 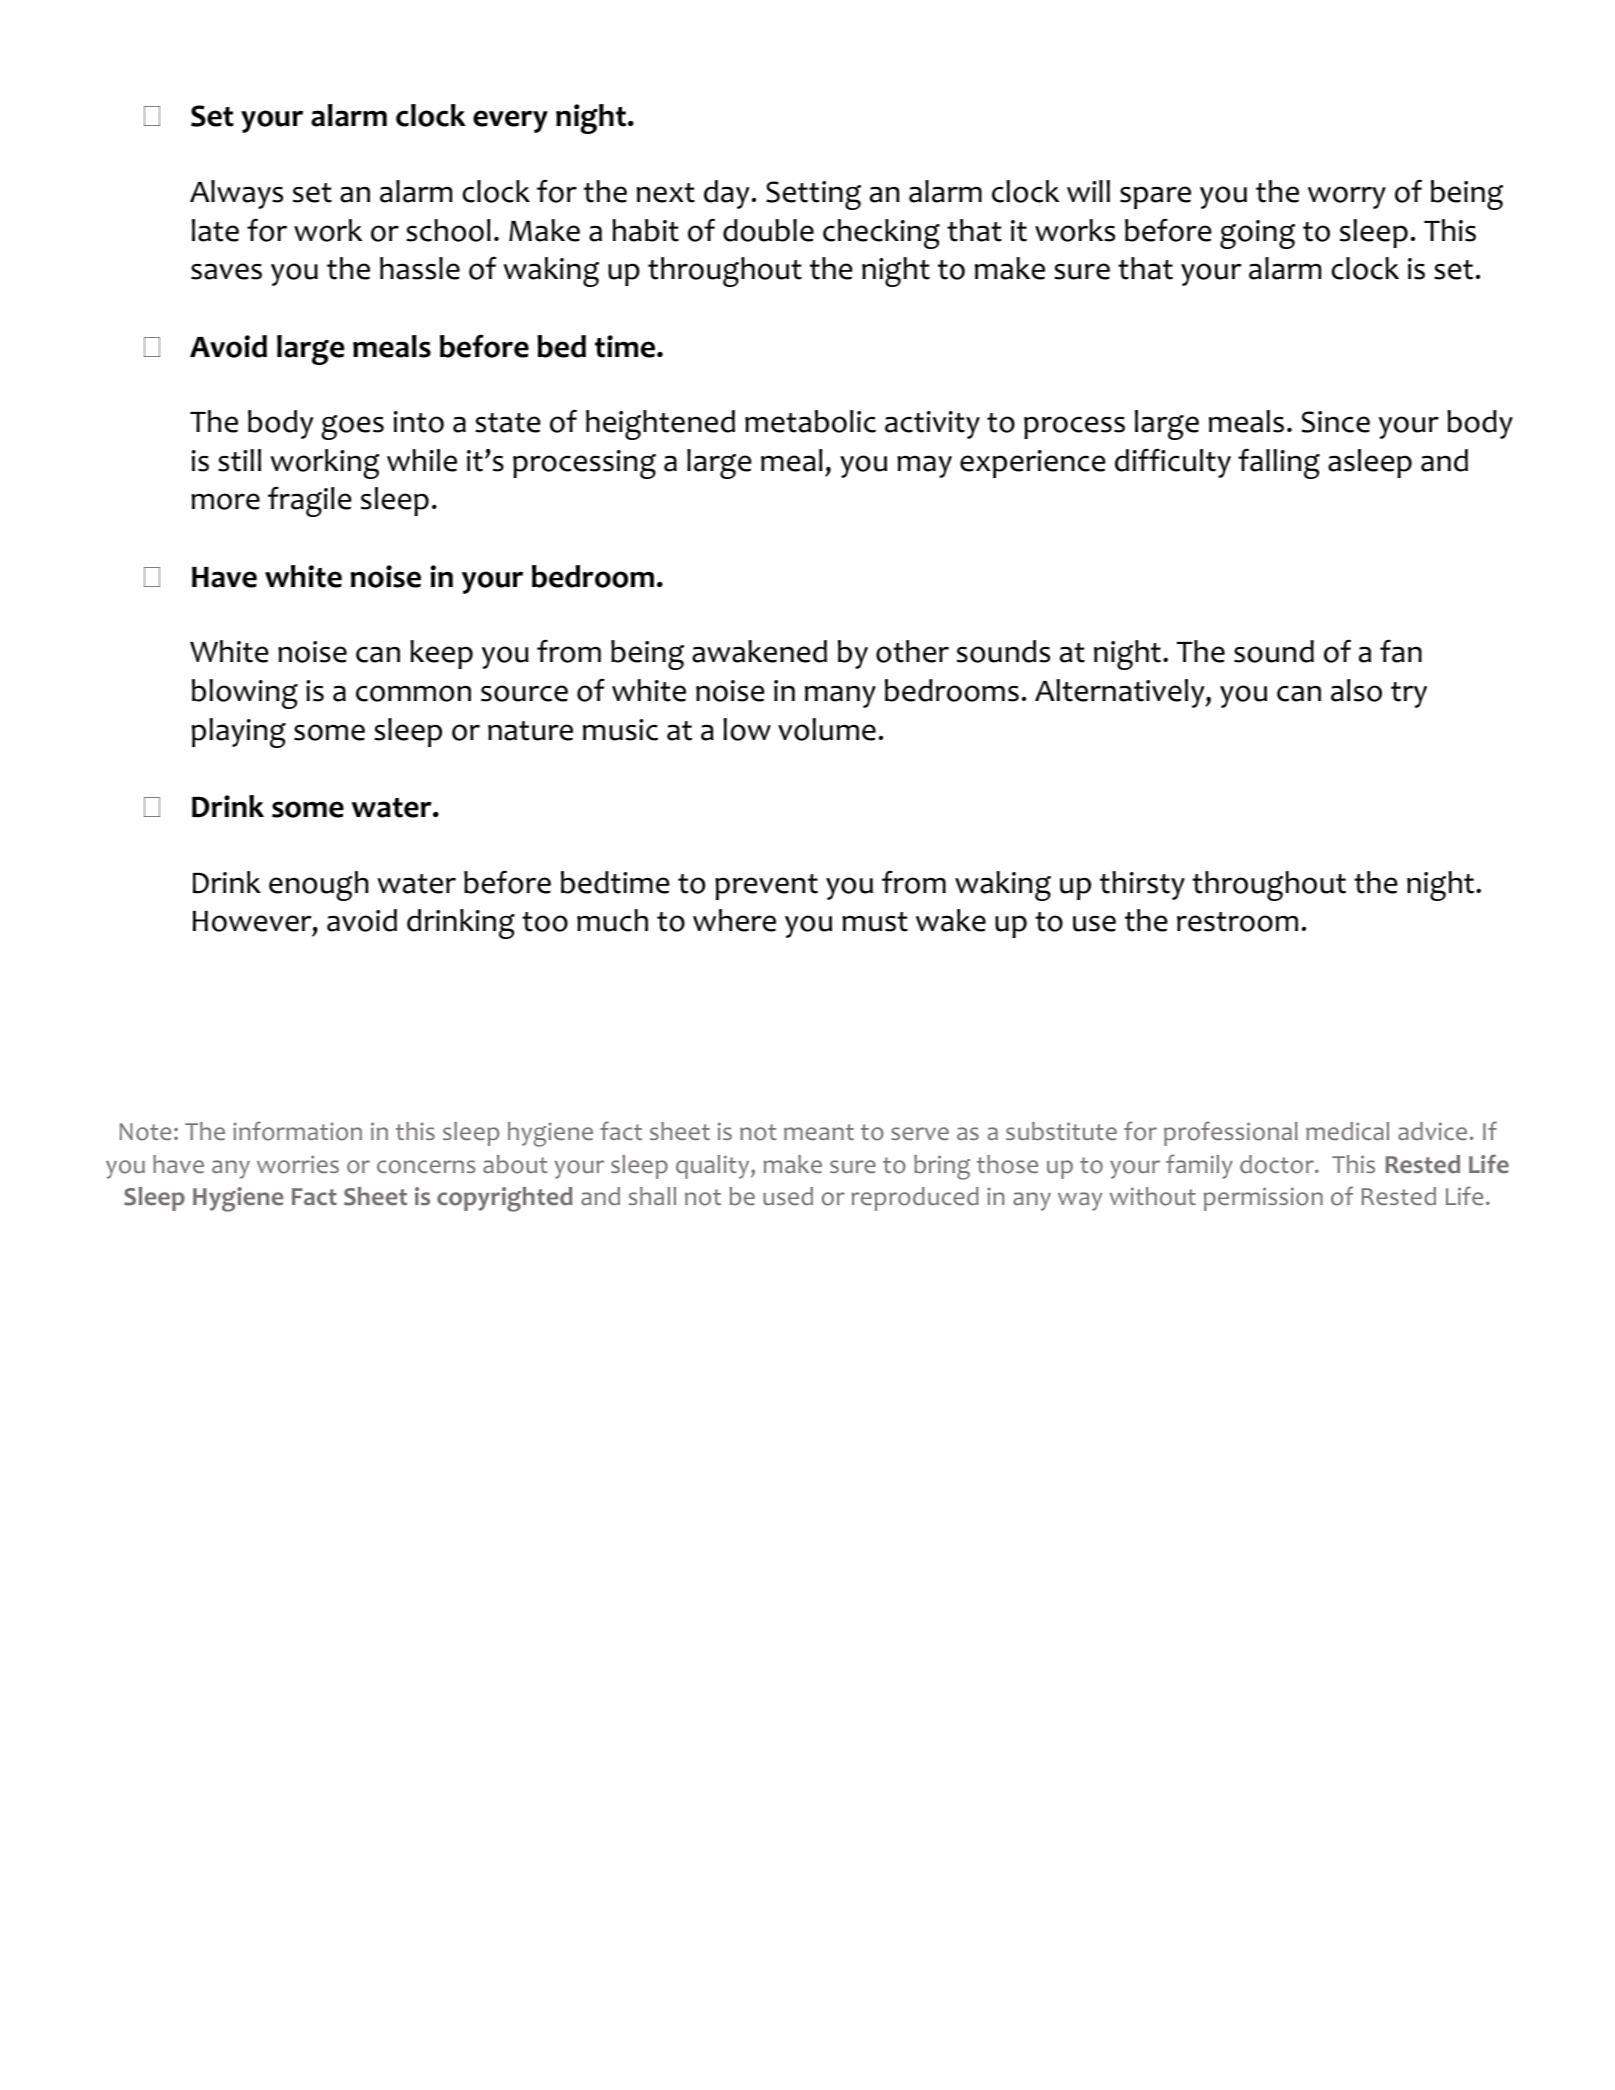 What do you see at coordinates (840, 697) in the screenshot?
I see `many` at bounding box center [840, 697].
